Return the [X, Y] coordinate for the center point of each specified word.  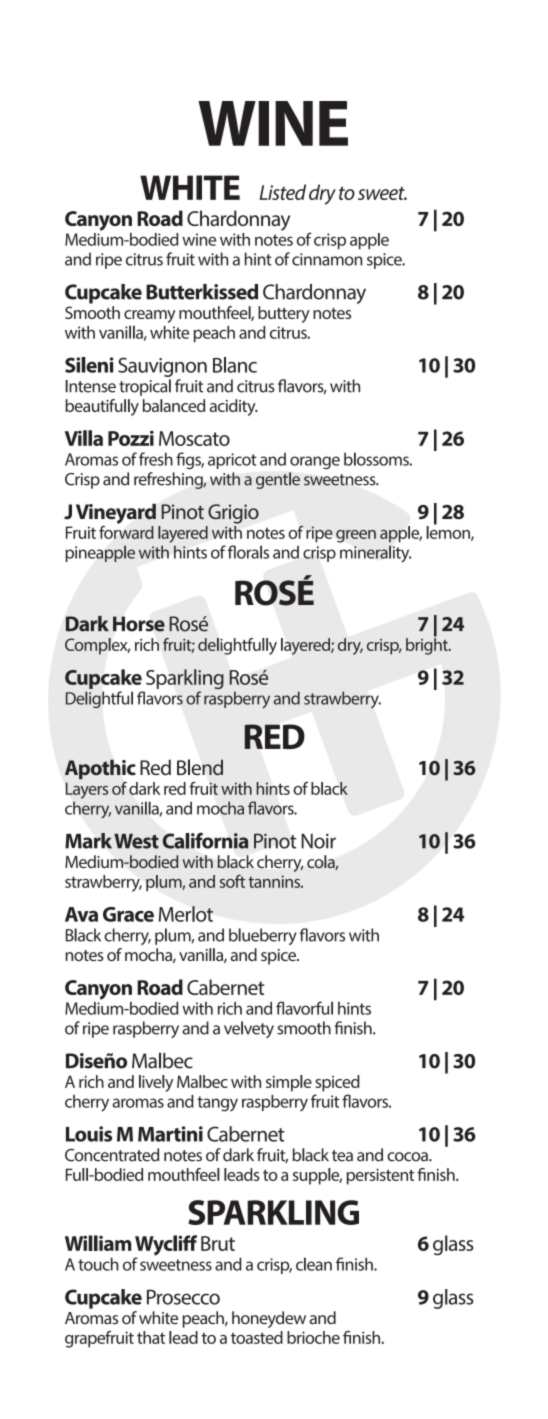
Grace [128, 914]
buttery [284, 314]
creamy [150, 316]
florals [248, 552]
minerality [375, 554]
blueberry [263, 936]
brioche [313, 1337]
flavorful [304, 1008]
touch [98, 1264]
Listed [282, 192]
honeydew [269, 1319]
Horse [139, 624]
